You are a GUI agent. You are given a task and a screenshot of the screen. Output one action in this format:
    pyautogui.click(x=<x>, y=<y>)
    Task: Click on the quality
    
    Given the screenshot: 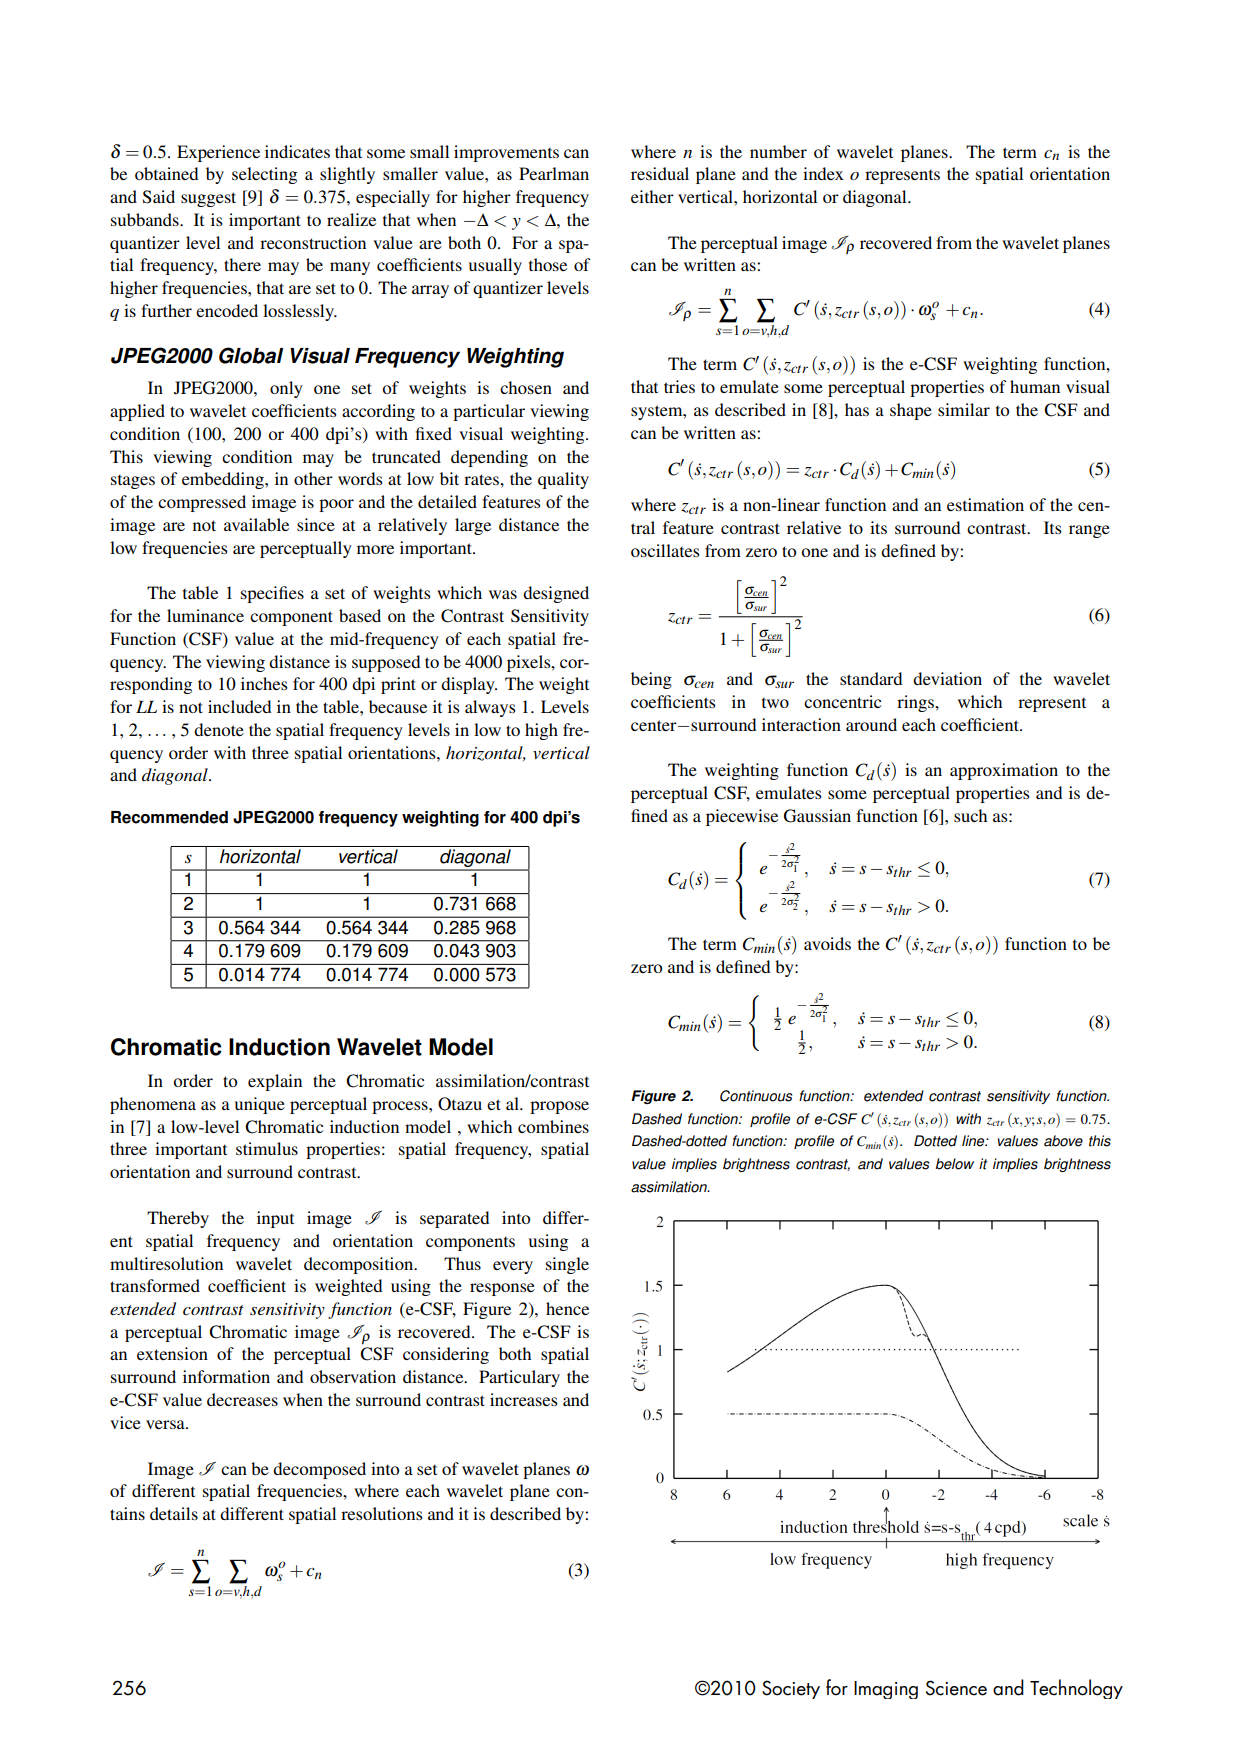 What is the action you would take?
    pyautogui.click(x=563, y=480)
